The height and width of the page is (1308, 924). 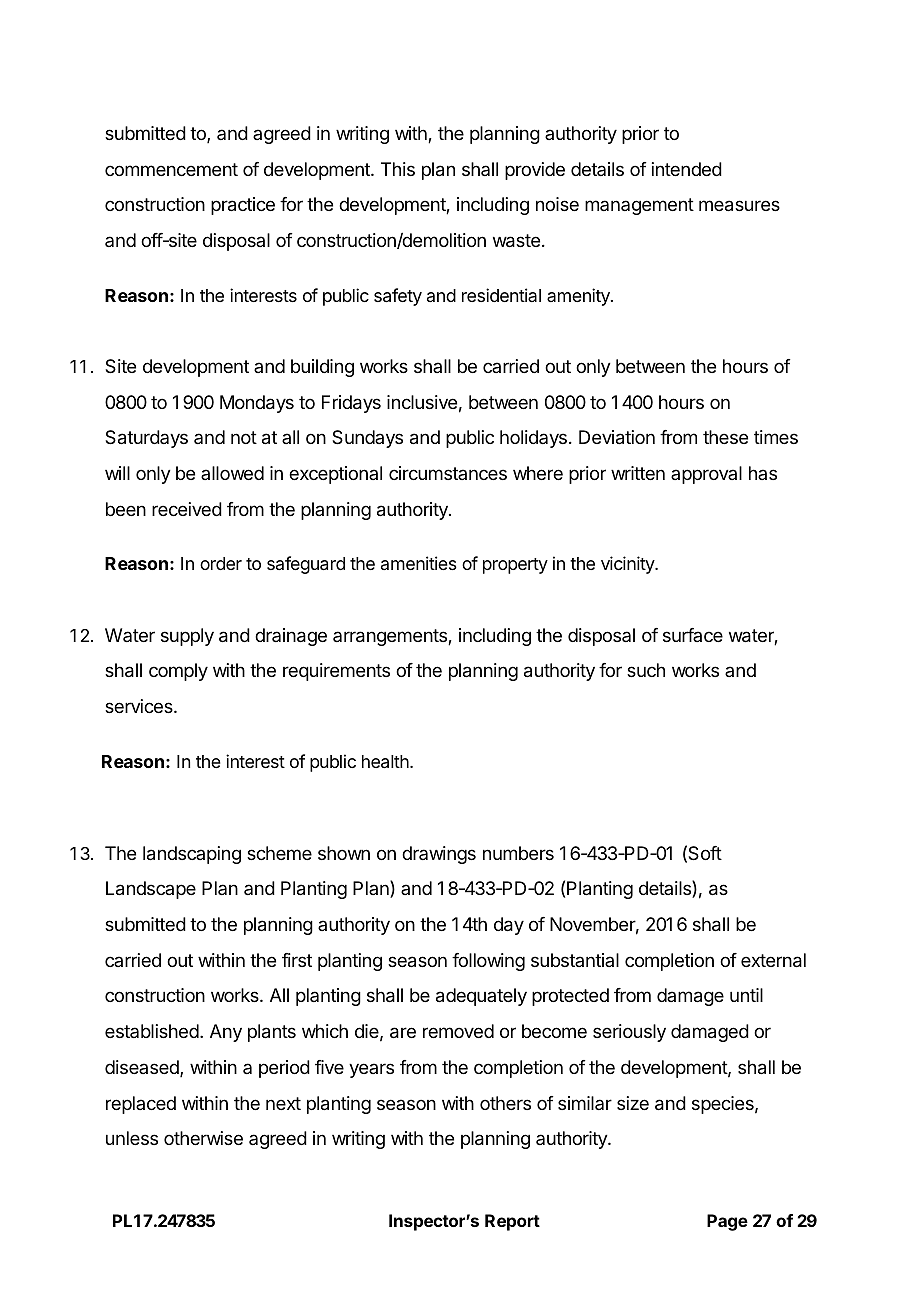 What do you see at coordinates (727, 1222) in the page?
I see `Page` at bounding box center [727, 1222].
